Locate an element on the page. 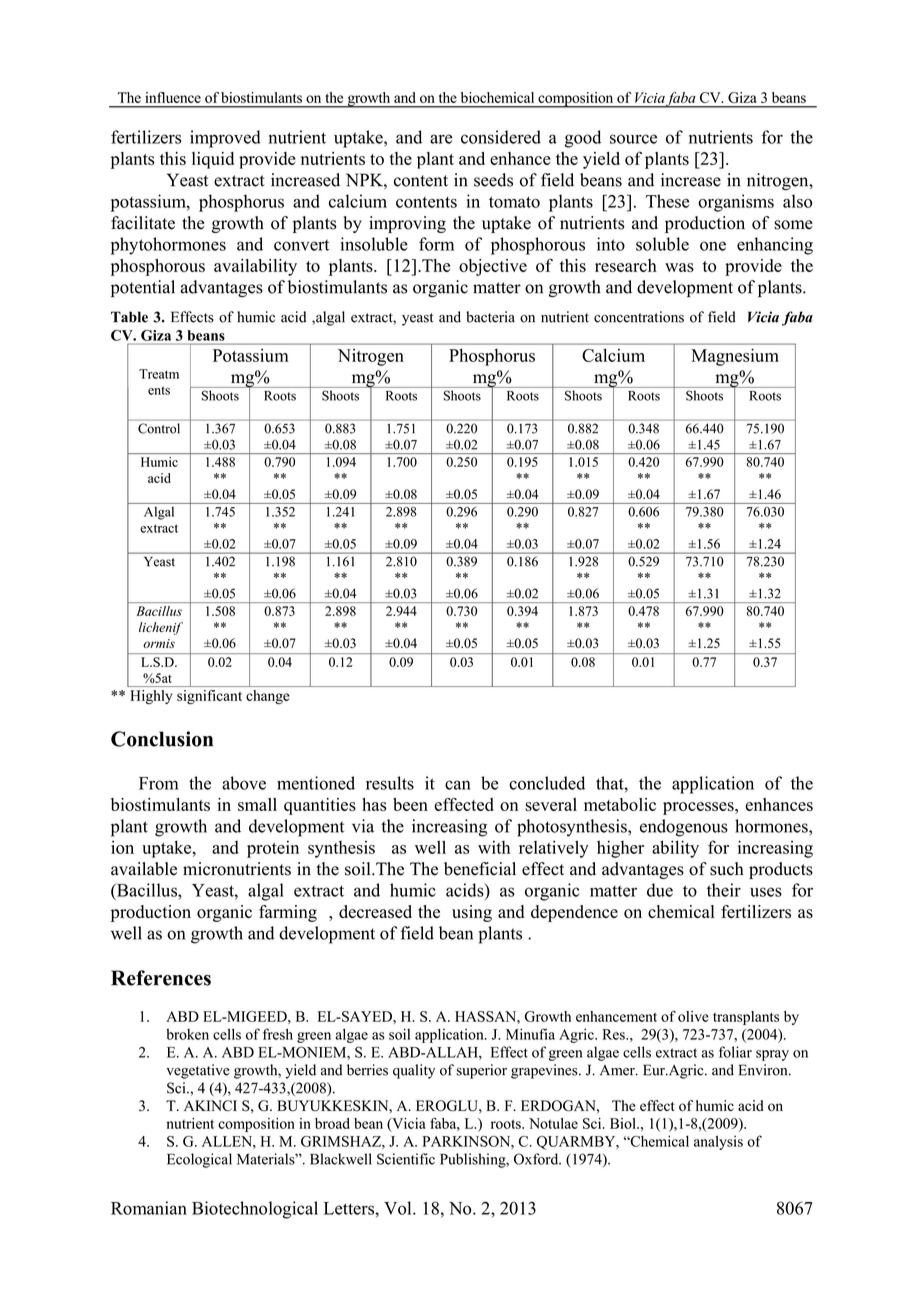 The image size is (924, 1307). endogenous is located at coordinates (684, 828).
